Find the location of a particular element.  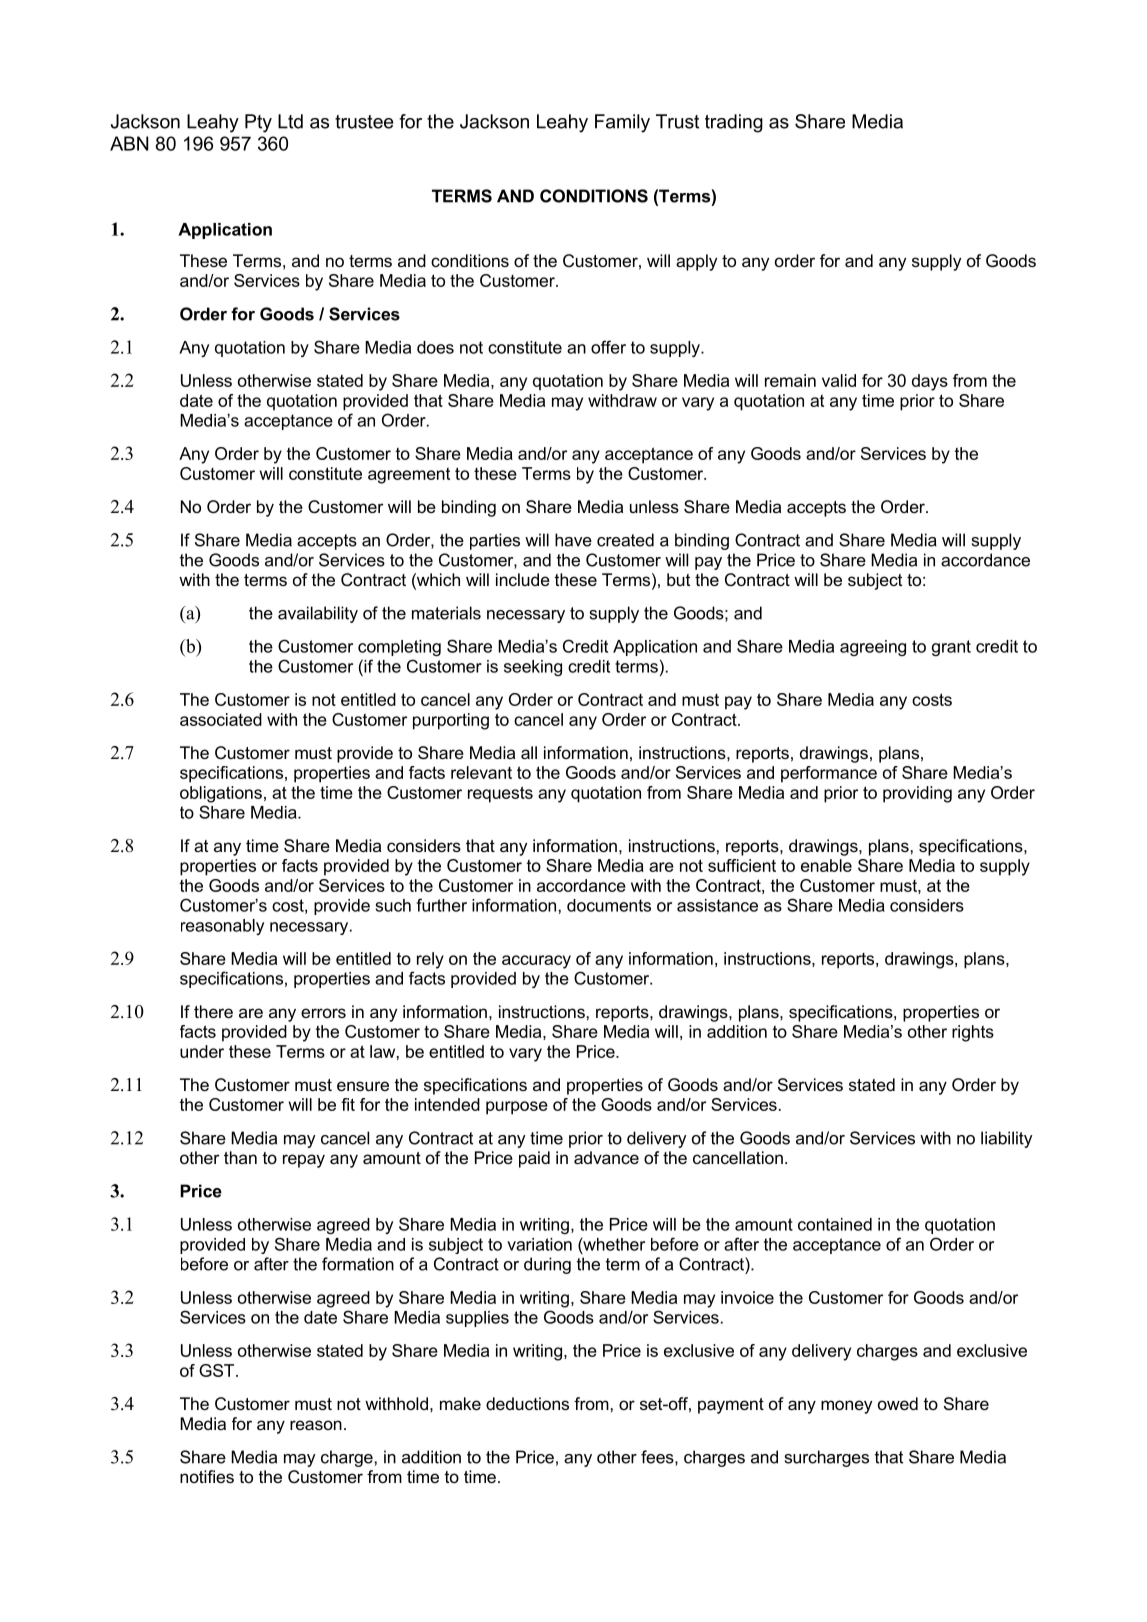

include is located at coordinates (523, 579).
